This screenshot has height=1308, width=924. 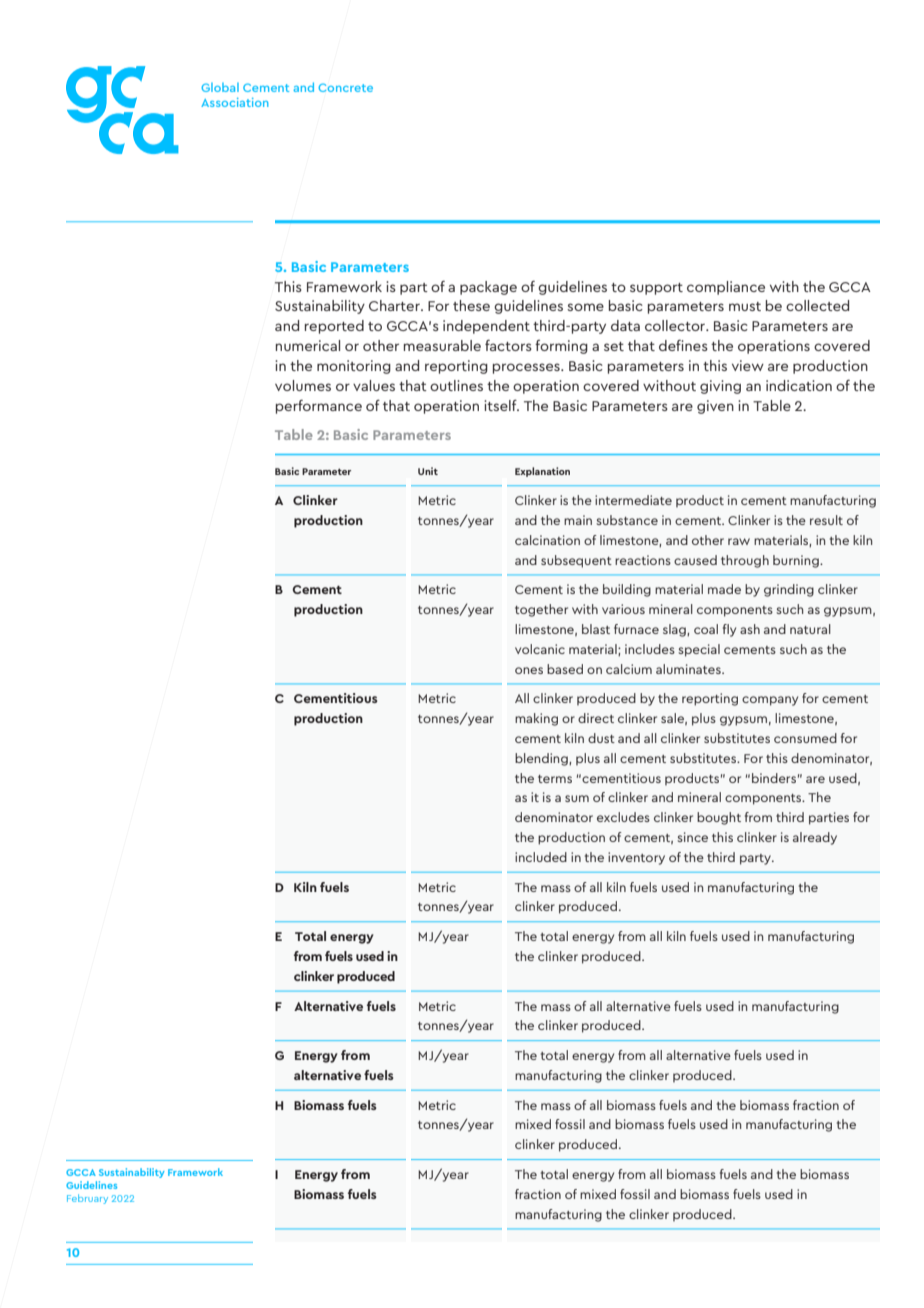 What do you see at coordinates (87, 1199) in the screenshot?
I see `February` at bounding box center [87, 1199].
